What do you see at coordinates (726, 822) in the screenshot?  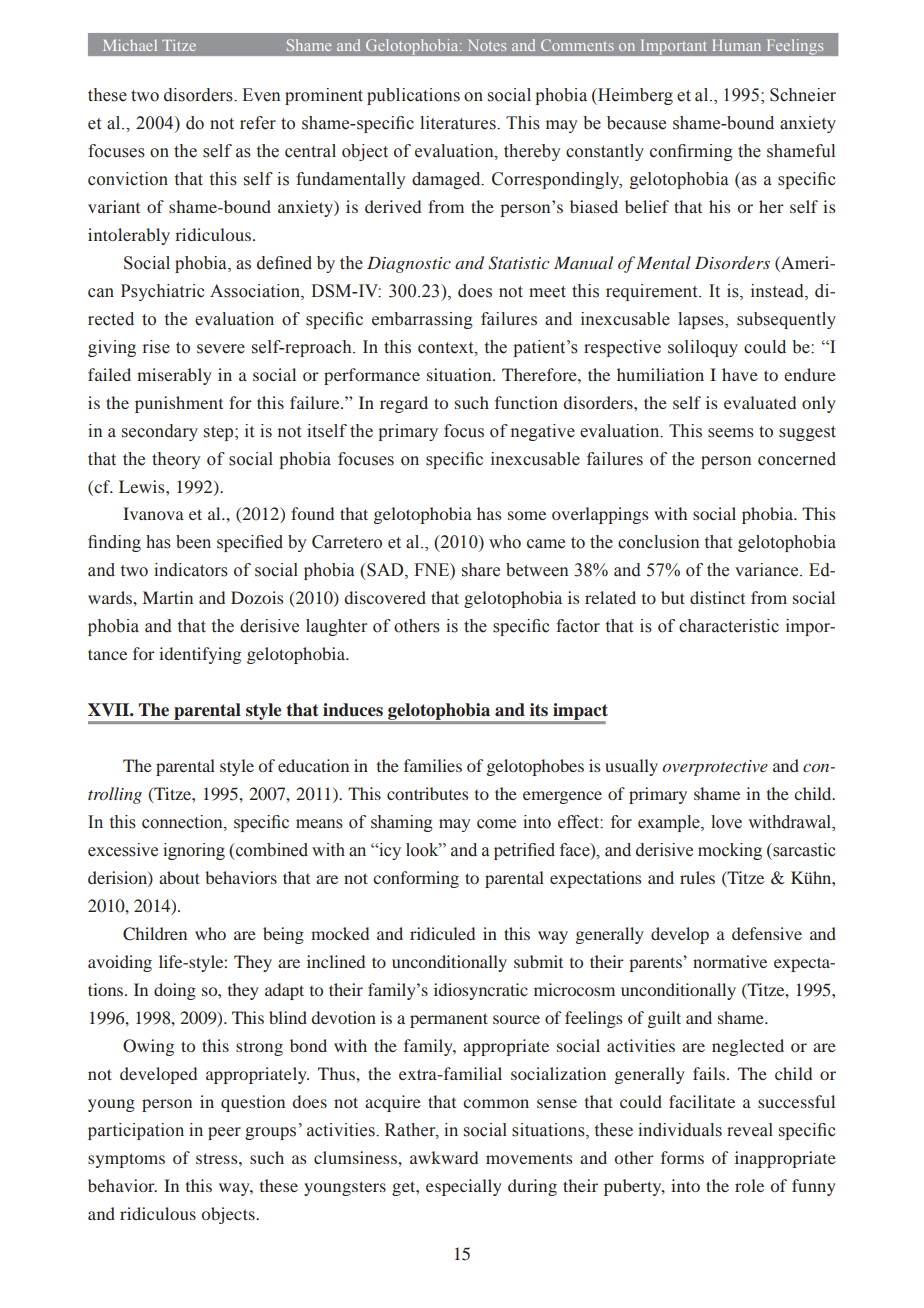 I see `love` at bounding box center [726, 822].
